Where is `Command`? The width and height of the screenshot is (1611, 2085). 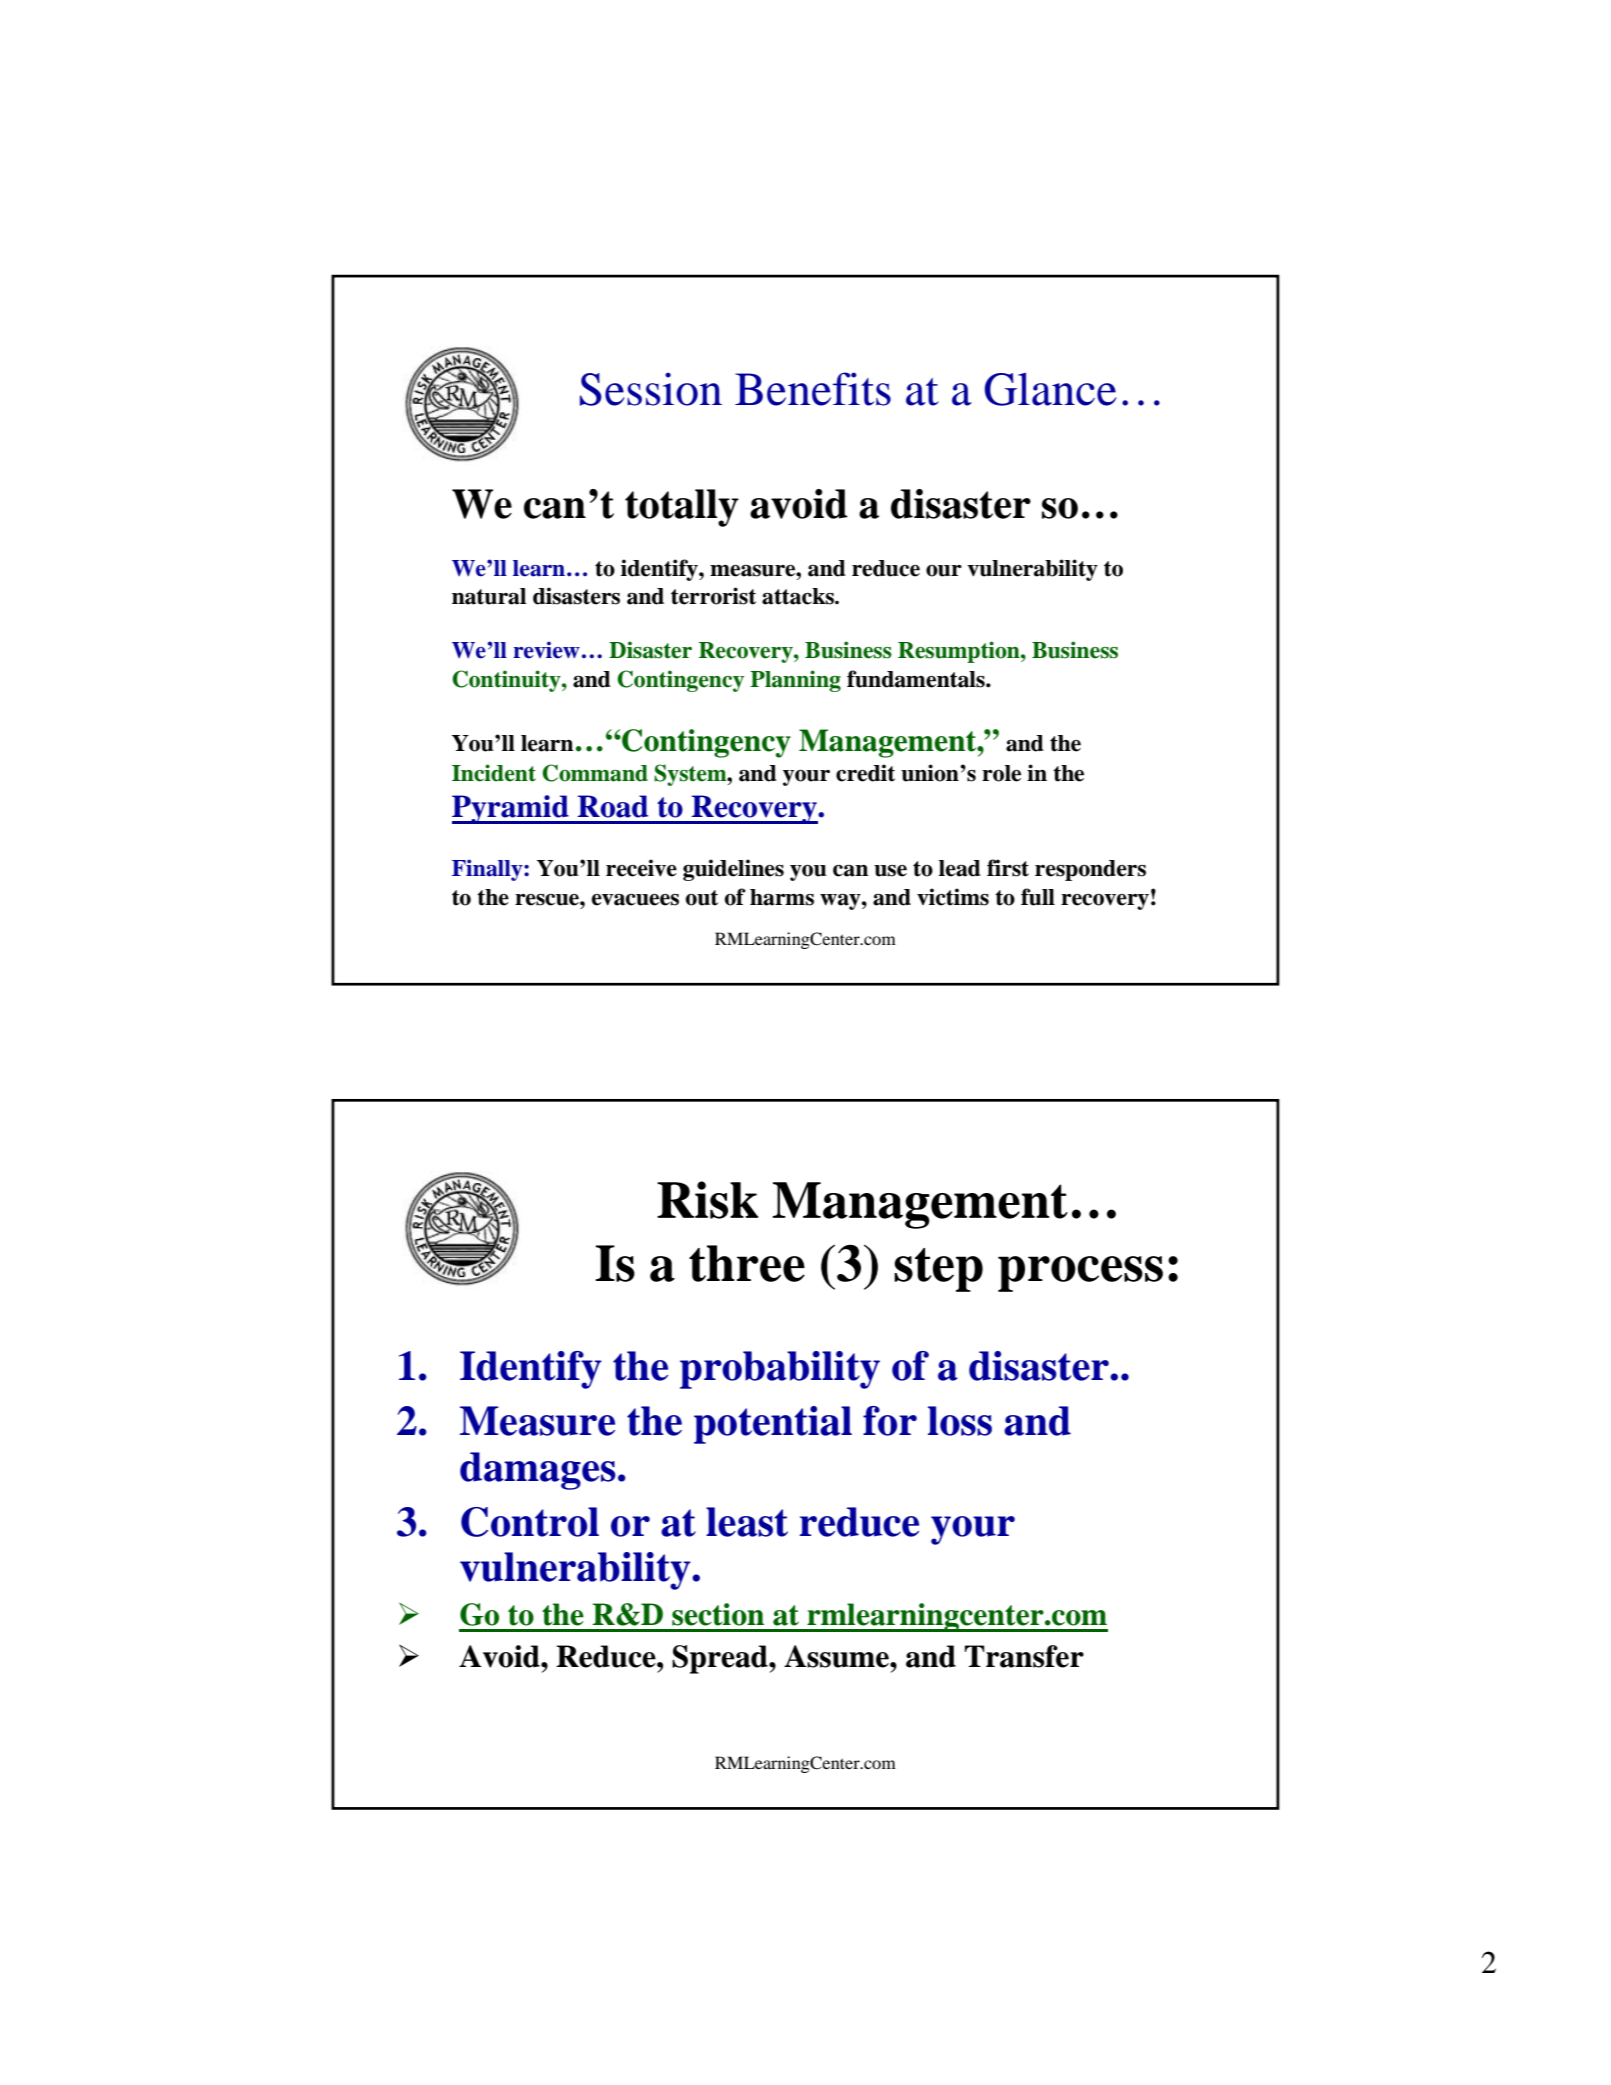
Command is located at coordinates (595, 773).
